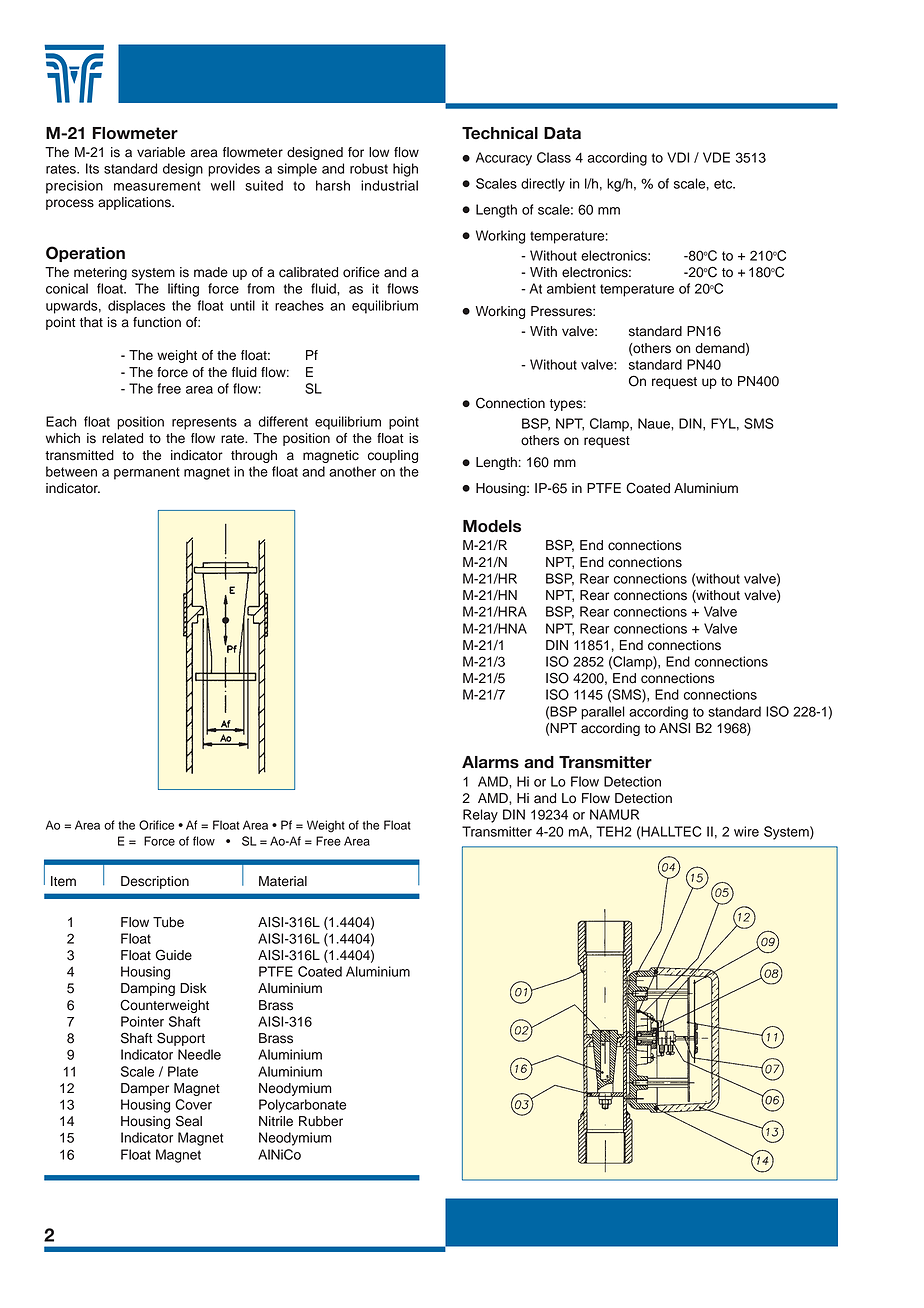 Image resolution: width=924 pixels, height=1308 pixels. I want to click on parallel, so click(603, 713).
